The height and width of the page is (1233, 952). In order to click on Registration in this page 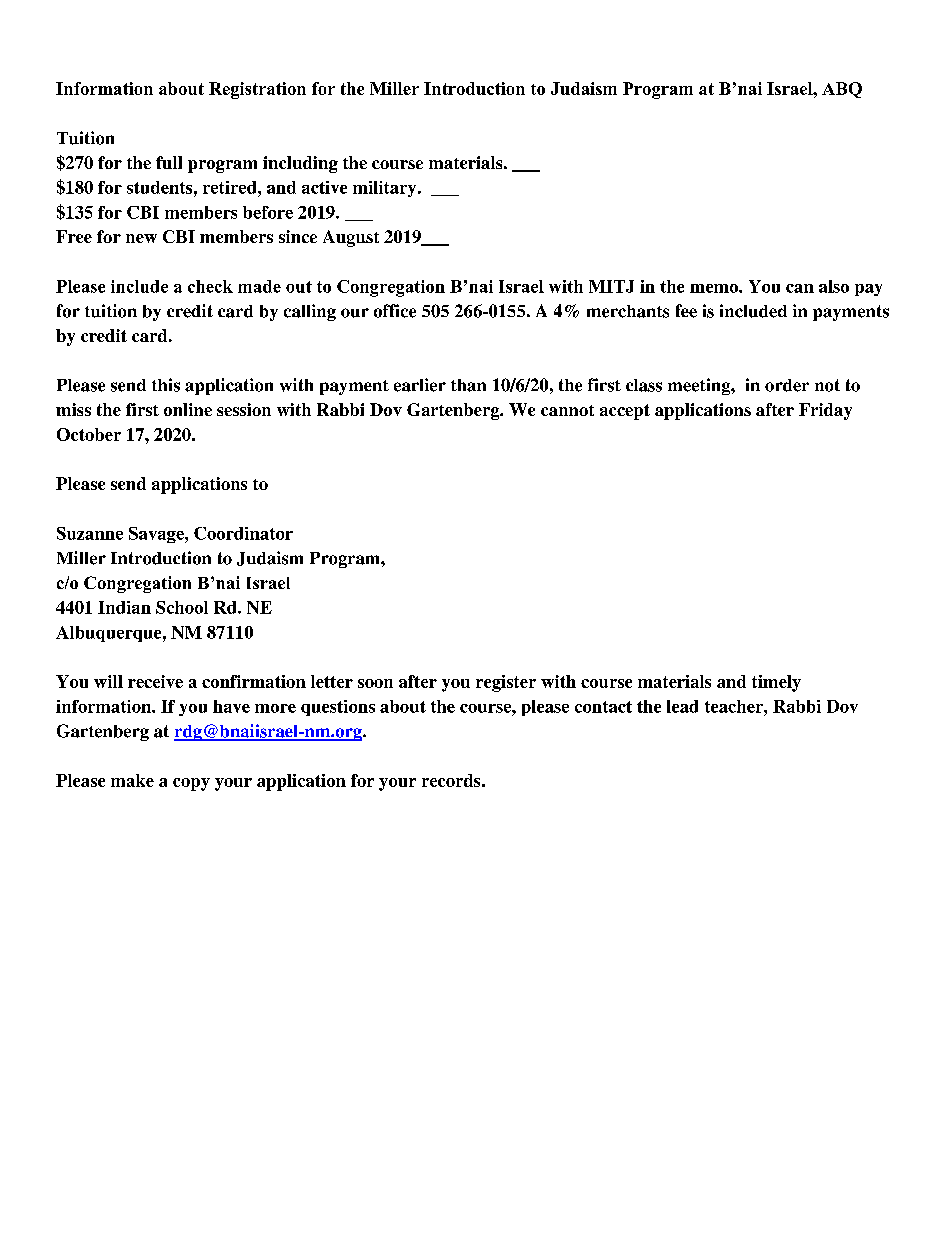, I will do `click(257, 90)`.
